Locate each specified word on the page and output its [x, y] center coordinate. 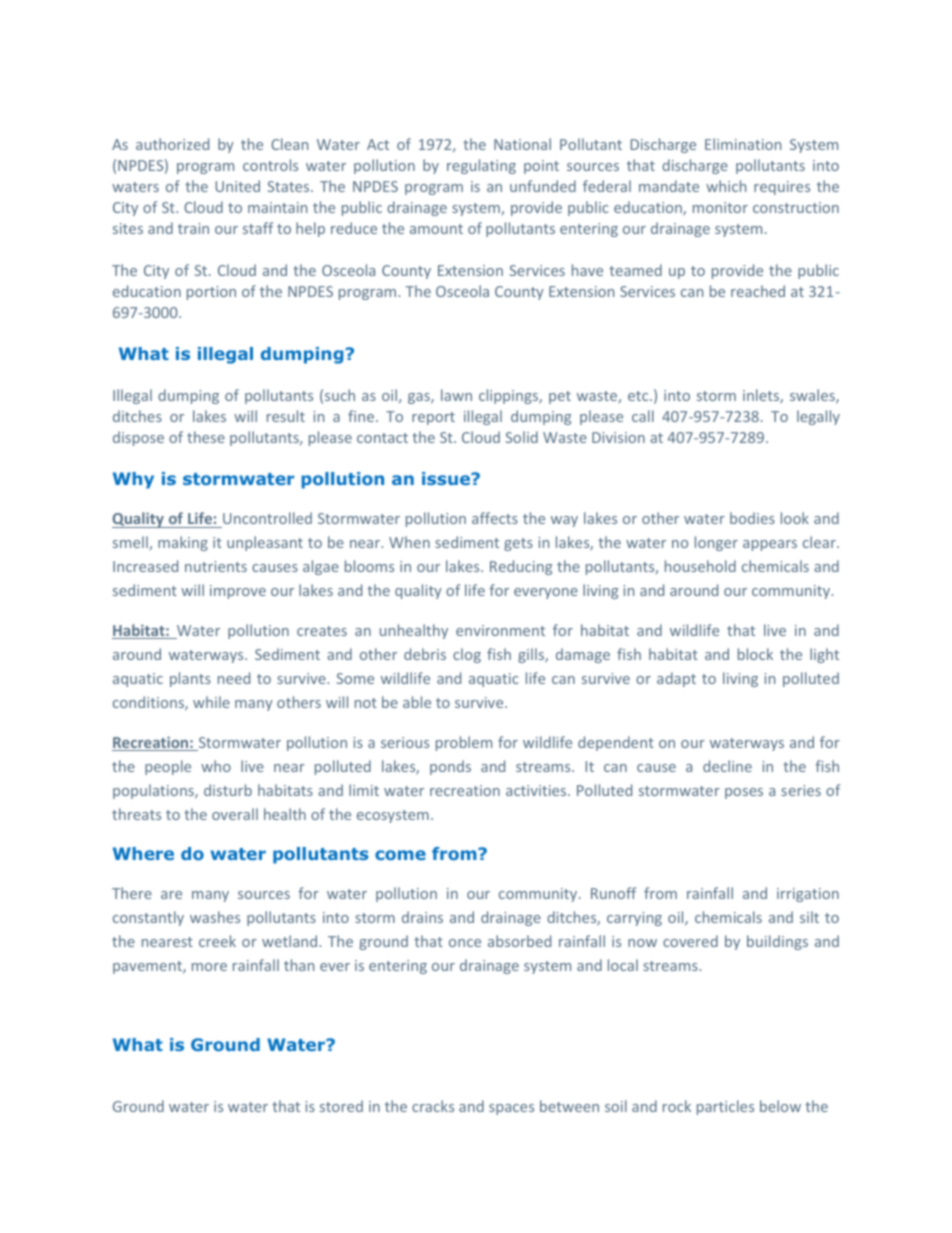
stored [341, 1106]
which [726, 186]
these [206, 437]
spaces [511, 1109]
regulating [481, 166]
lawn [456, 395]
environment [500, 630]
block [755, 654]
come [400, 855]
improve [238, 592]
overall [235, 814]
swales [813, 396]
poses [744, 793]
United [237, 186]
